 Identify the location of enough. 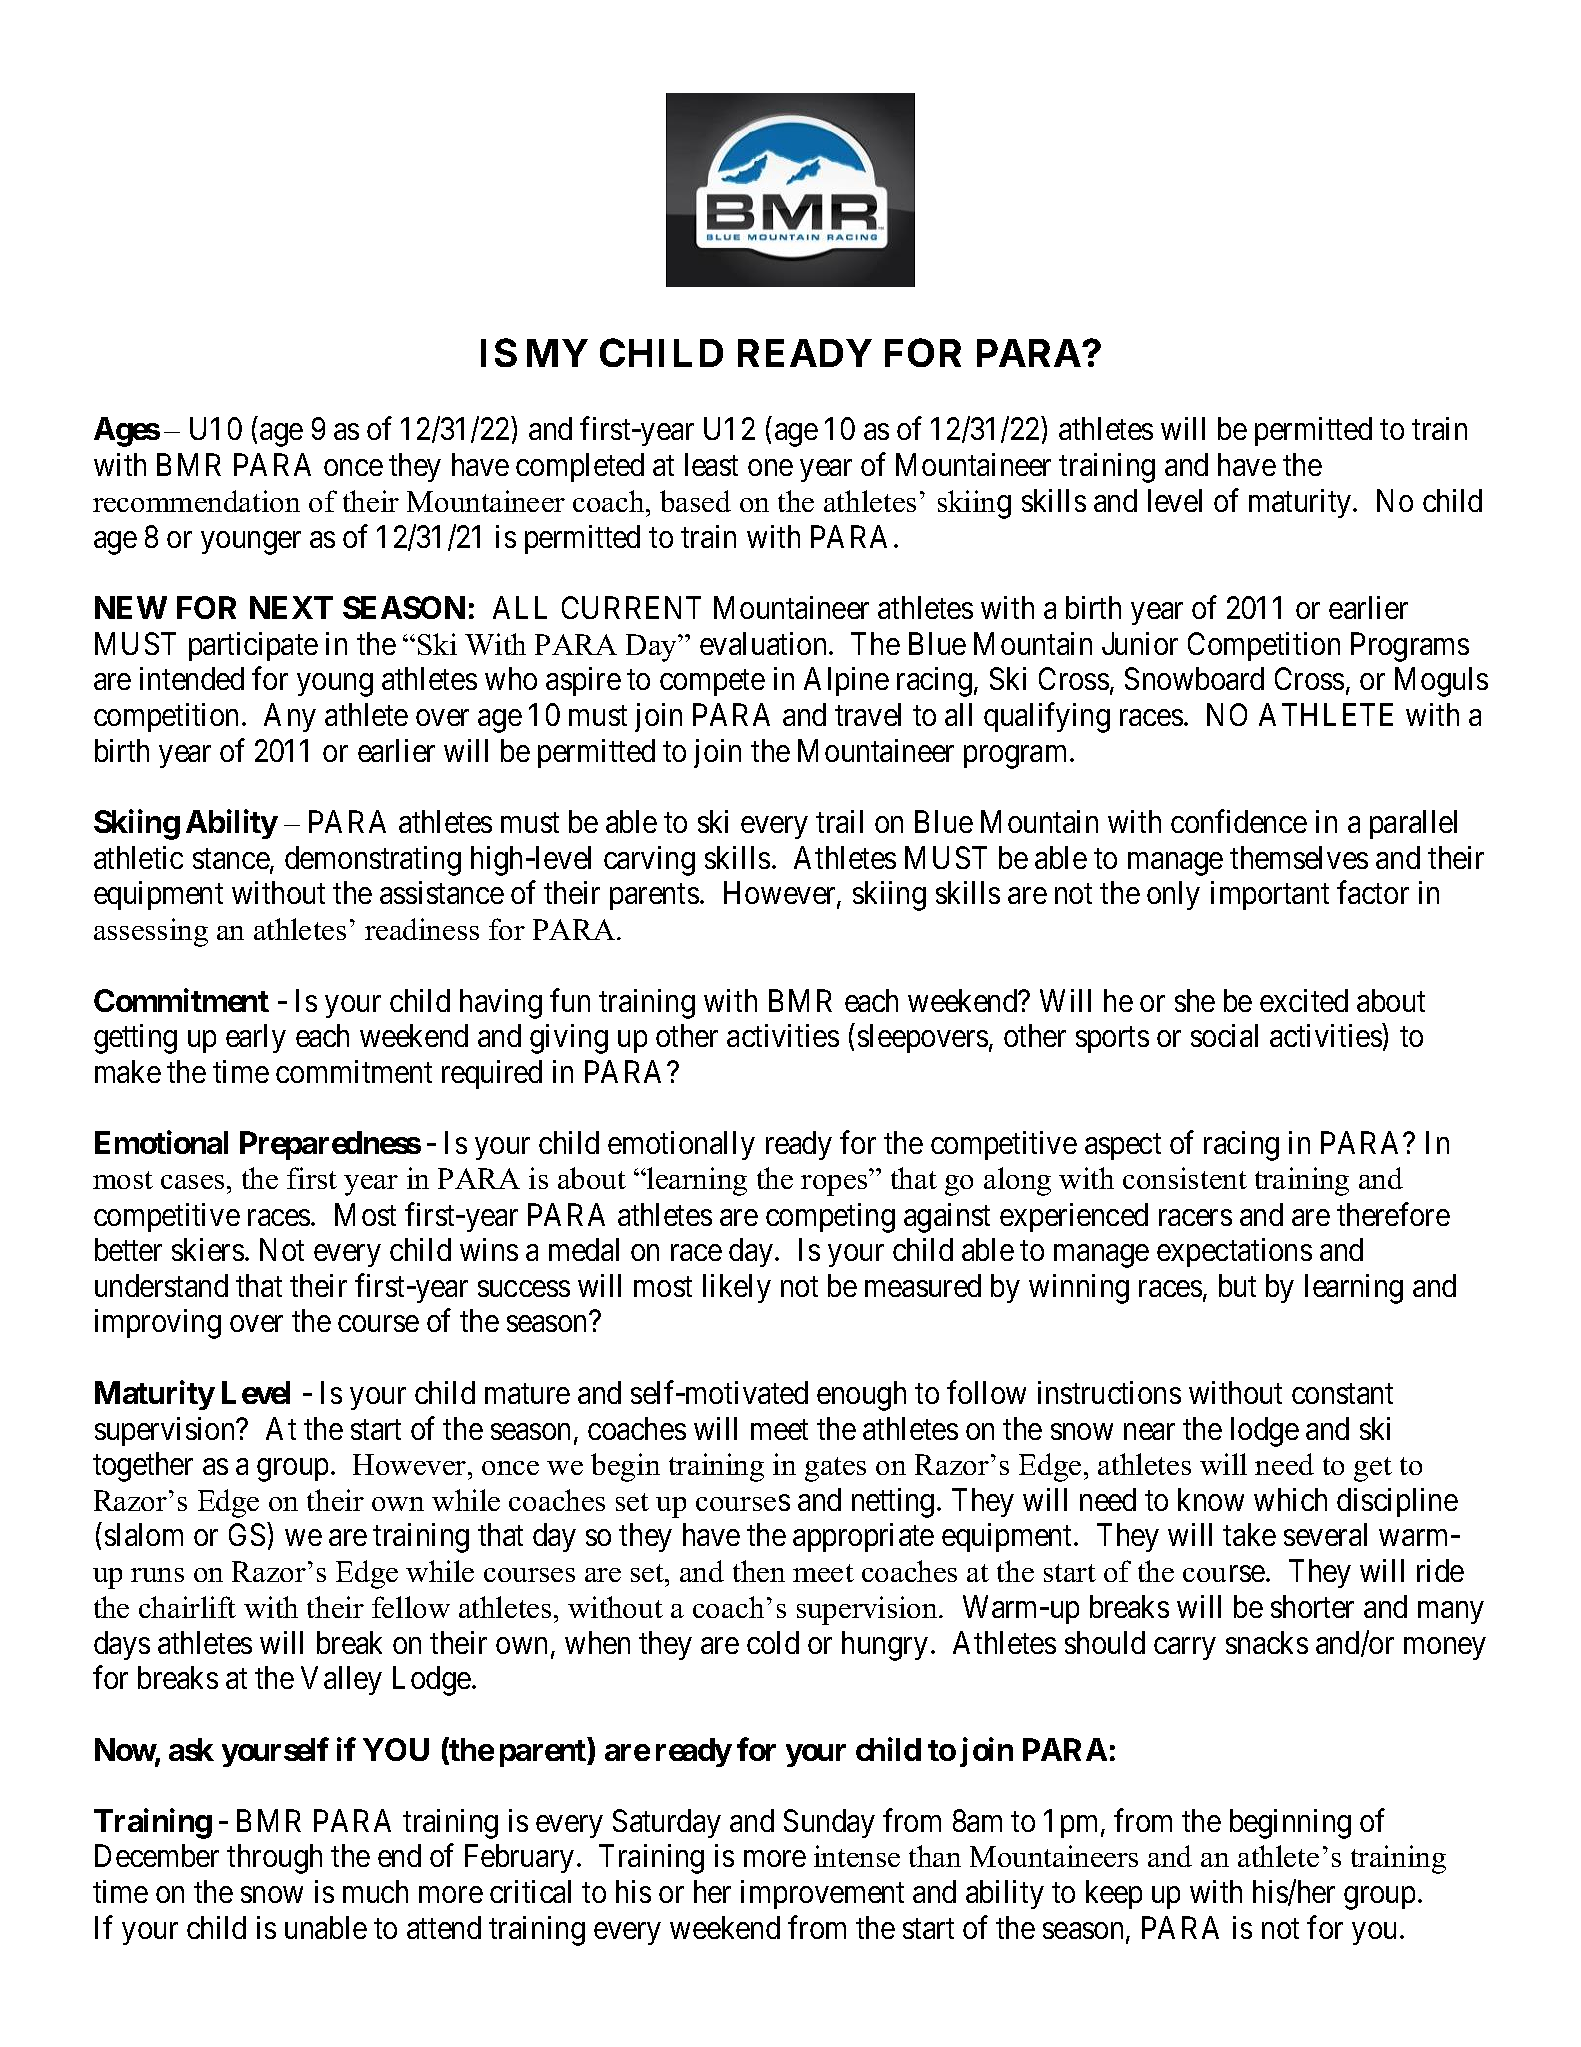
(861, 1396).
